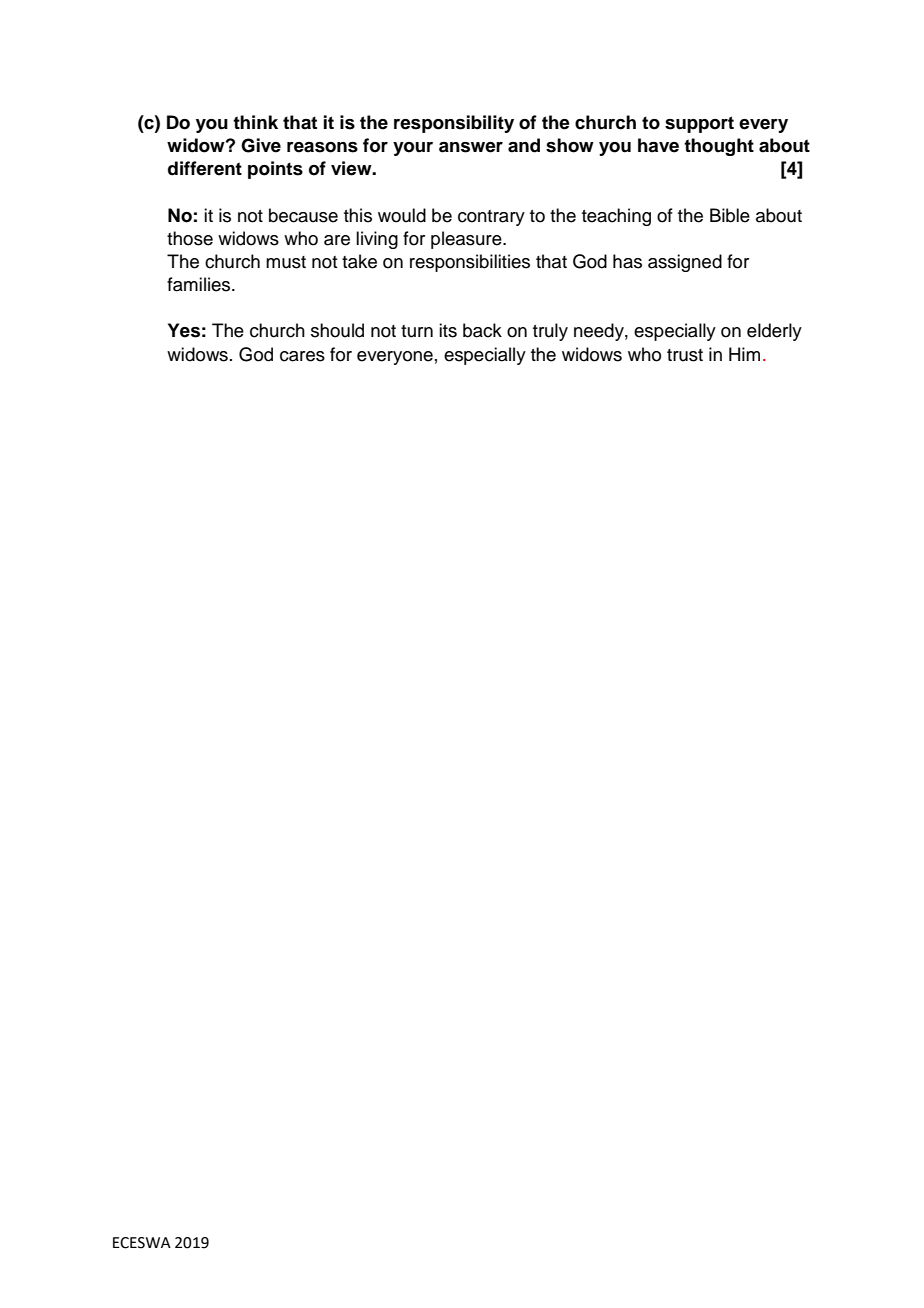 Image resolution: width=924 pixels, height=1308 pixels. What do you see at coordinates (699, 124) in the screenshot?
I see `support` at bounding box center [699, 124].
